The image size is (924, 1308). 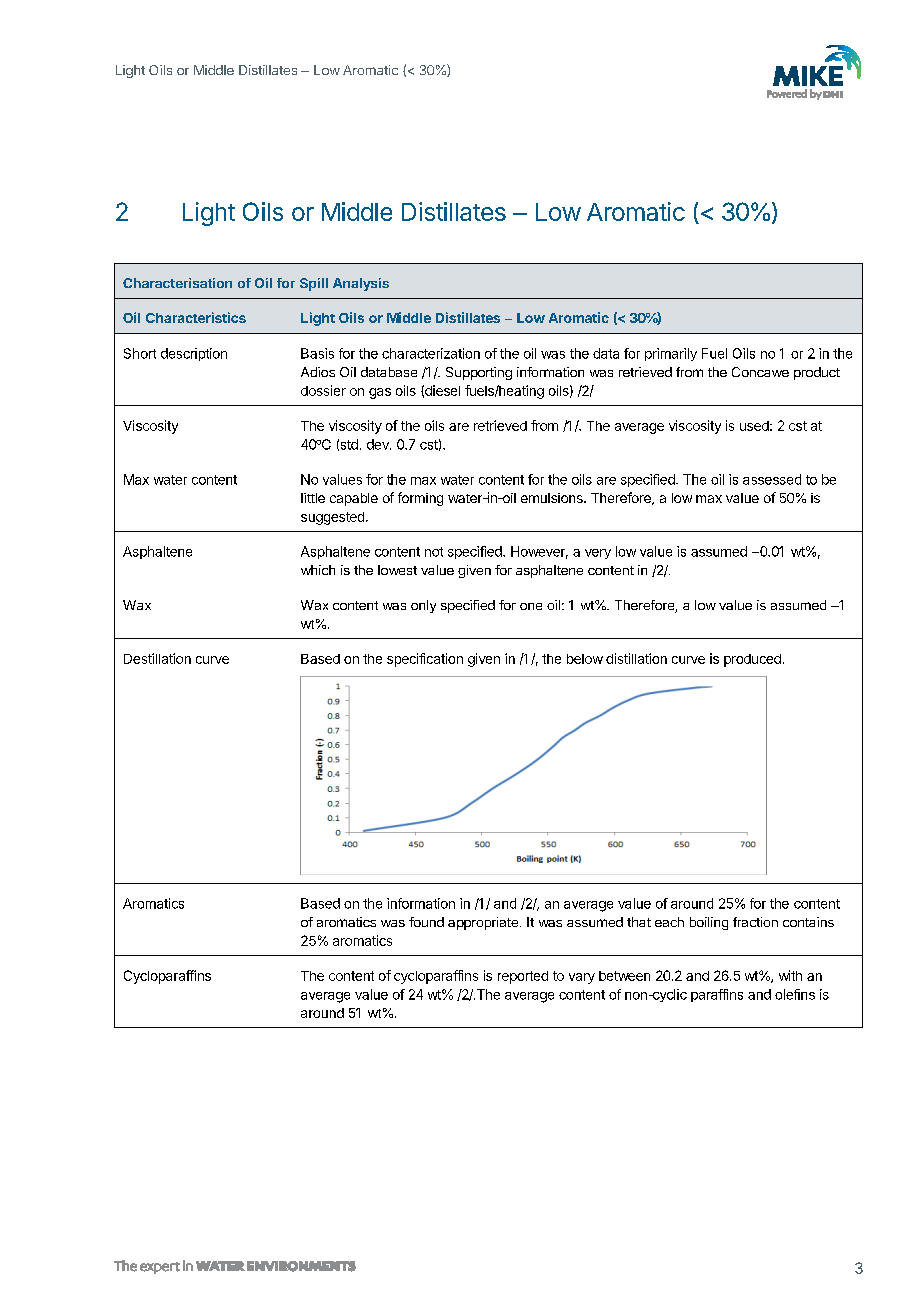 What do you see at coordinates (671, 354) in the screenshot?
I see `primarily` at bounding box center [671, 354].
